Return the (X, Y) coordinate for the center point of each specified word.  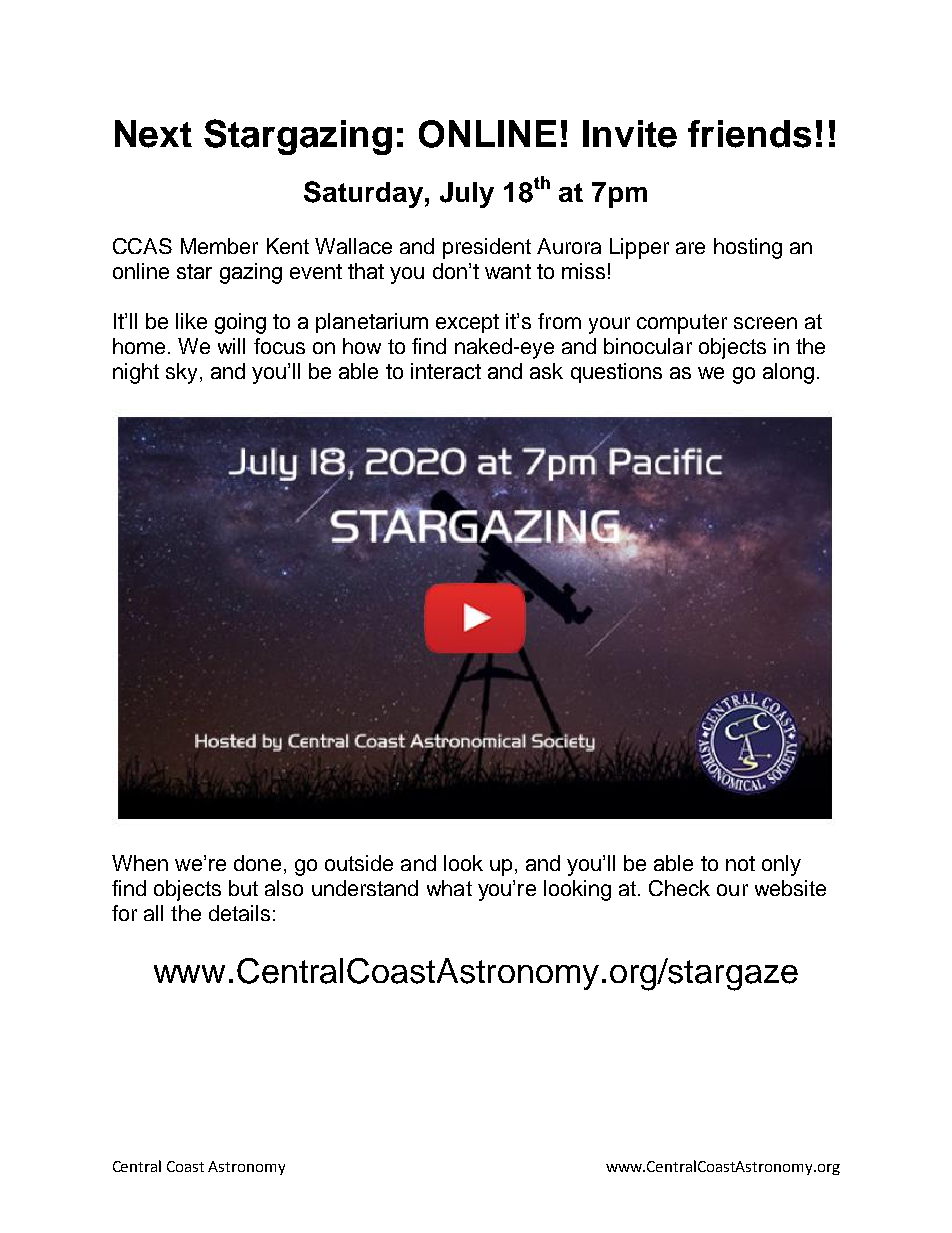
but (243, 888)
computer (682, 324)
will (231, 346)
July (467, 195)
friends (749, 134)
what (449, 888)
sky (181, 373)
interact (446, 371)
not (740, 863)
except (467, 323)
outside (359, 863)
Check (679, 888)
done (257, 863)
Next (153, 134)
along (788, 373)
